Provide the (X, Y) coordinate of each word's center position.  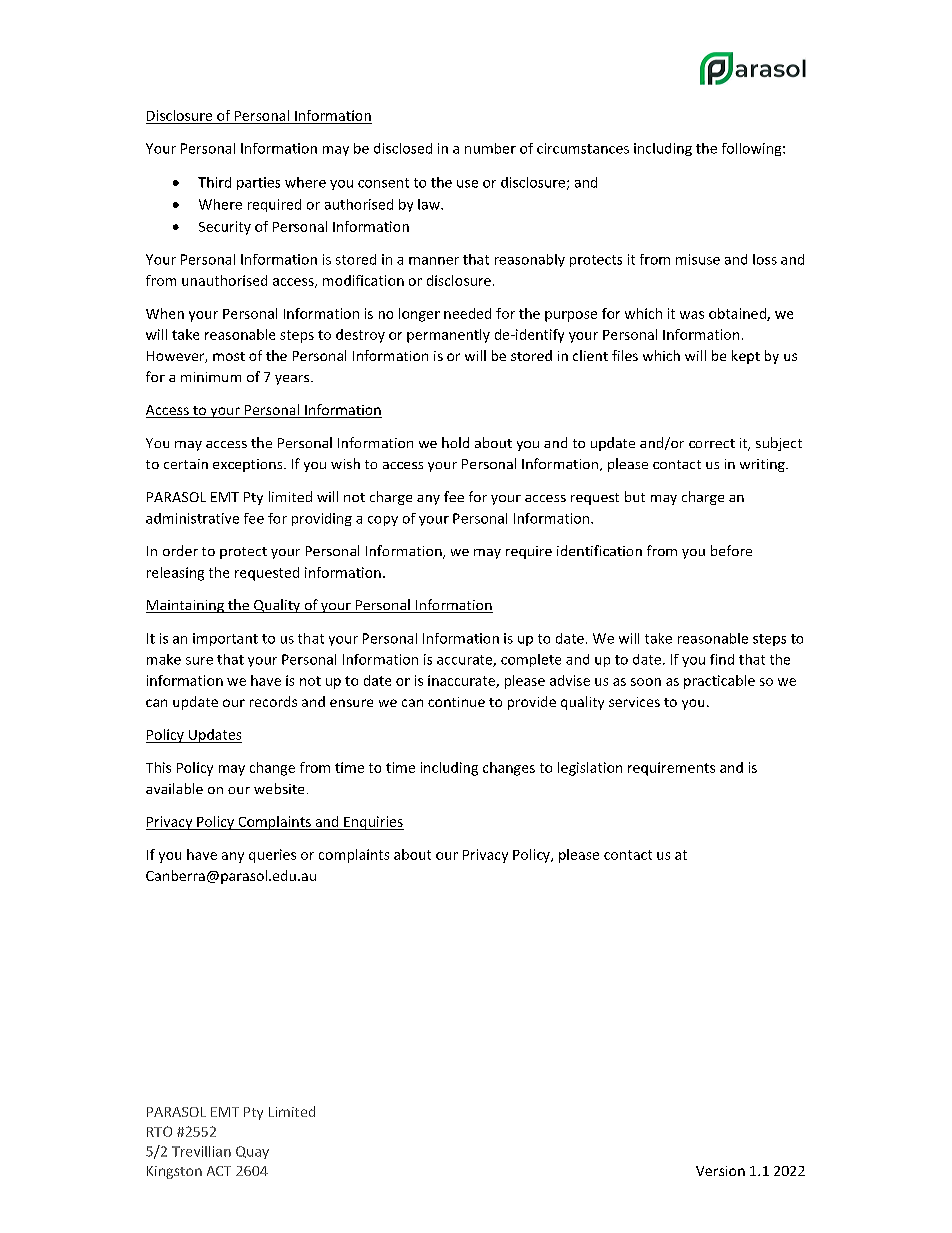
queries (272, 856)
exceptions (249, 465)
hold (455, 442)
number (490, 148)
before (731, 550)
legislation (590, 769)
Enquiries (373, 823)
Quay (252, 1152)
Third (214, 182)
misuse (698, 259)
